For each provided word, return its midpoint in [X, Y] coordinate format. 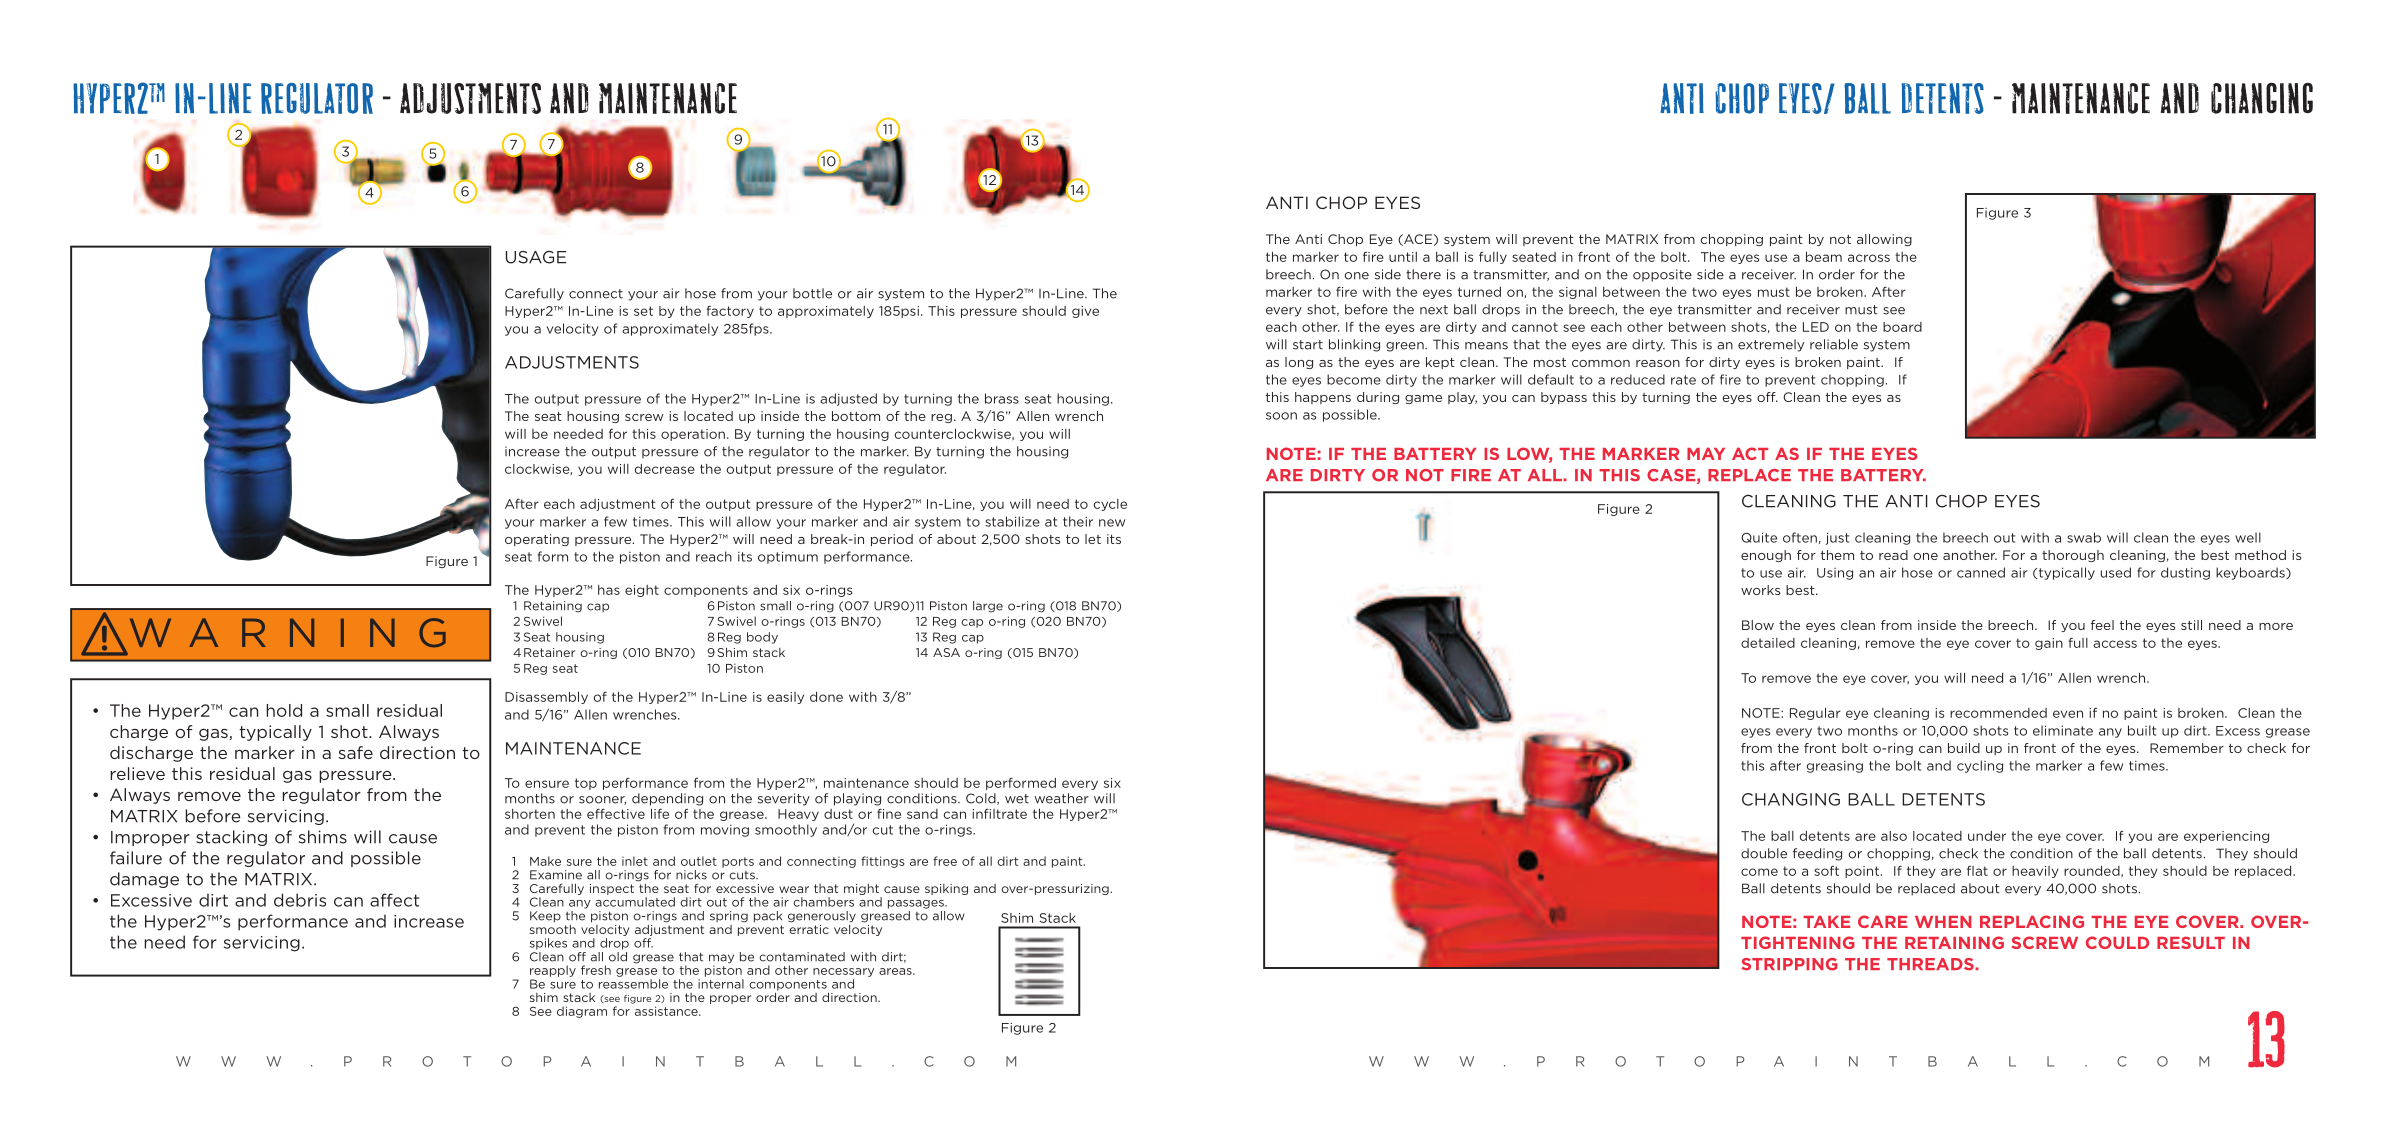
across [1869, 258]
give [1085, 312]
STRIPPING [1790, 964]
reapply [553, 971]
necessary [843, 972]
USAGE [536, 257]
